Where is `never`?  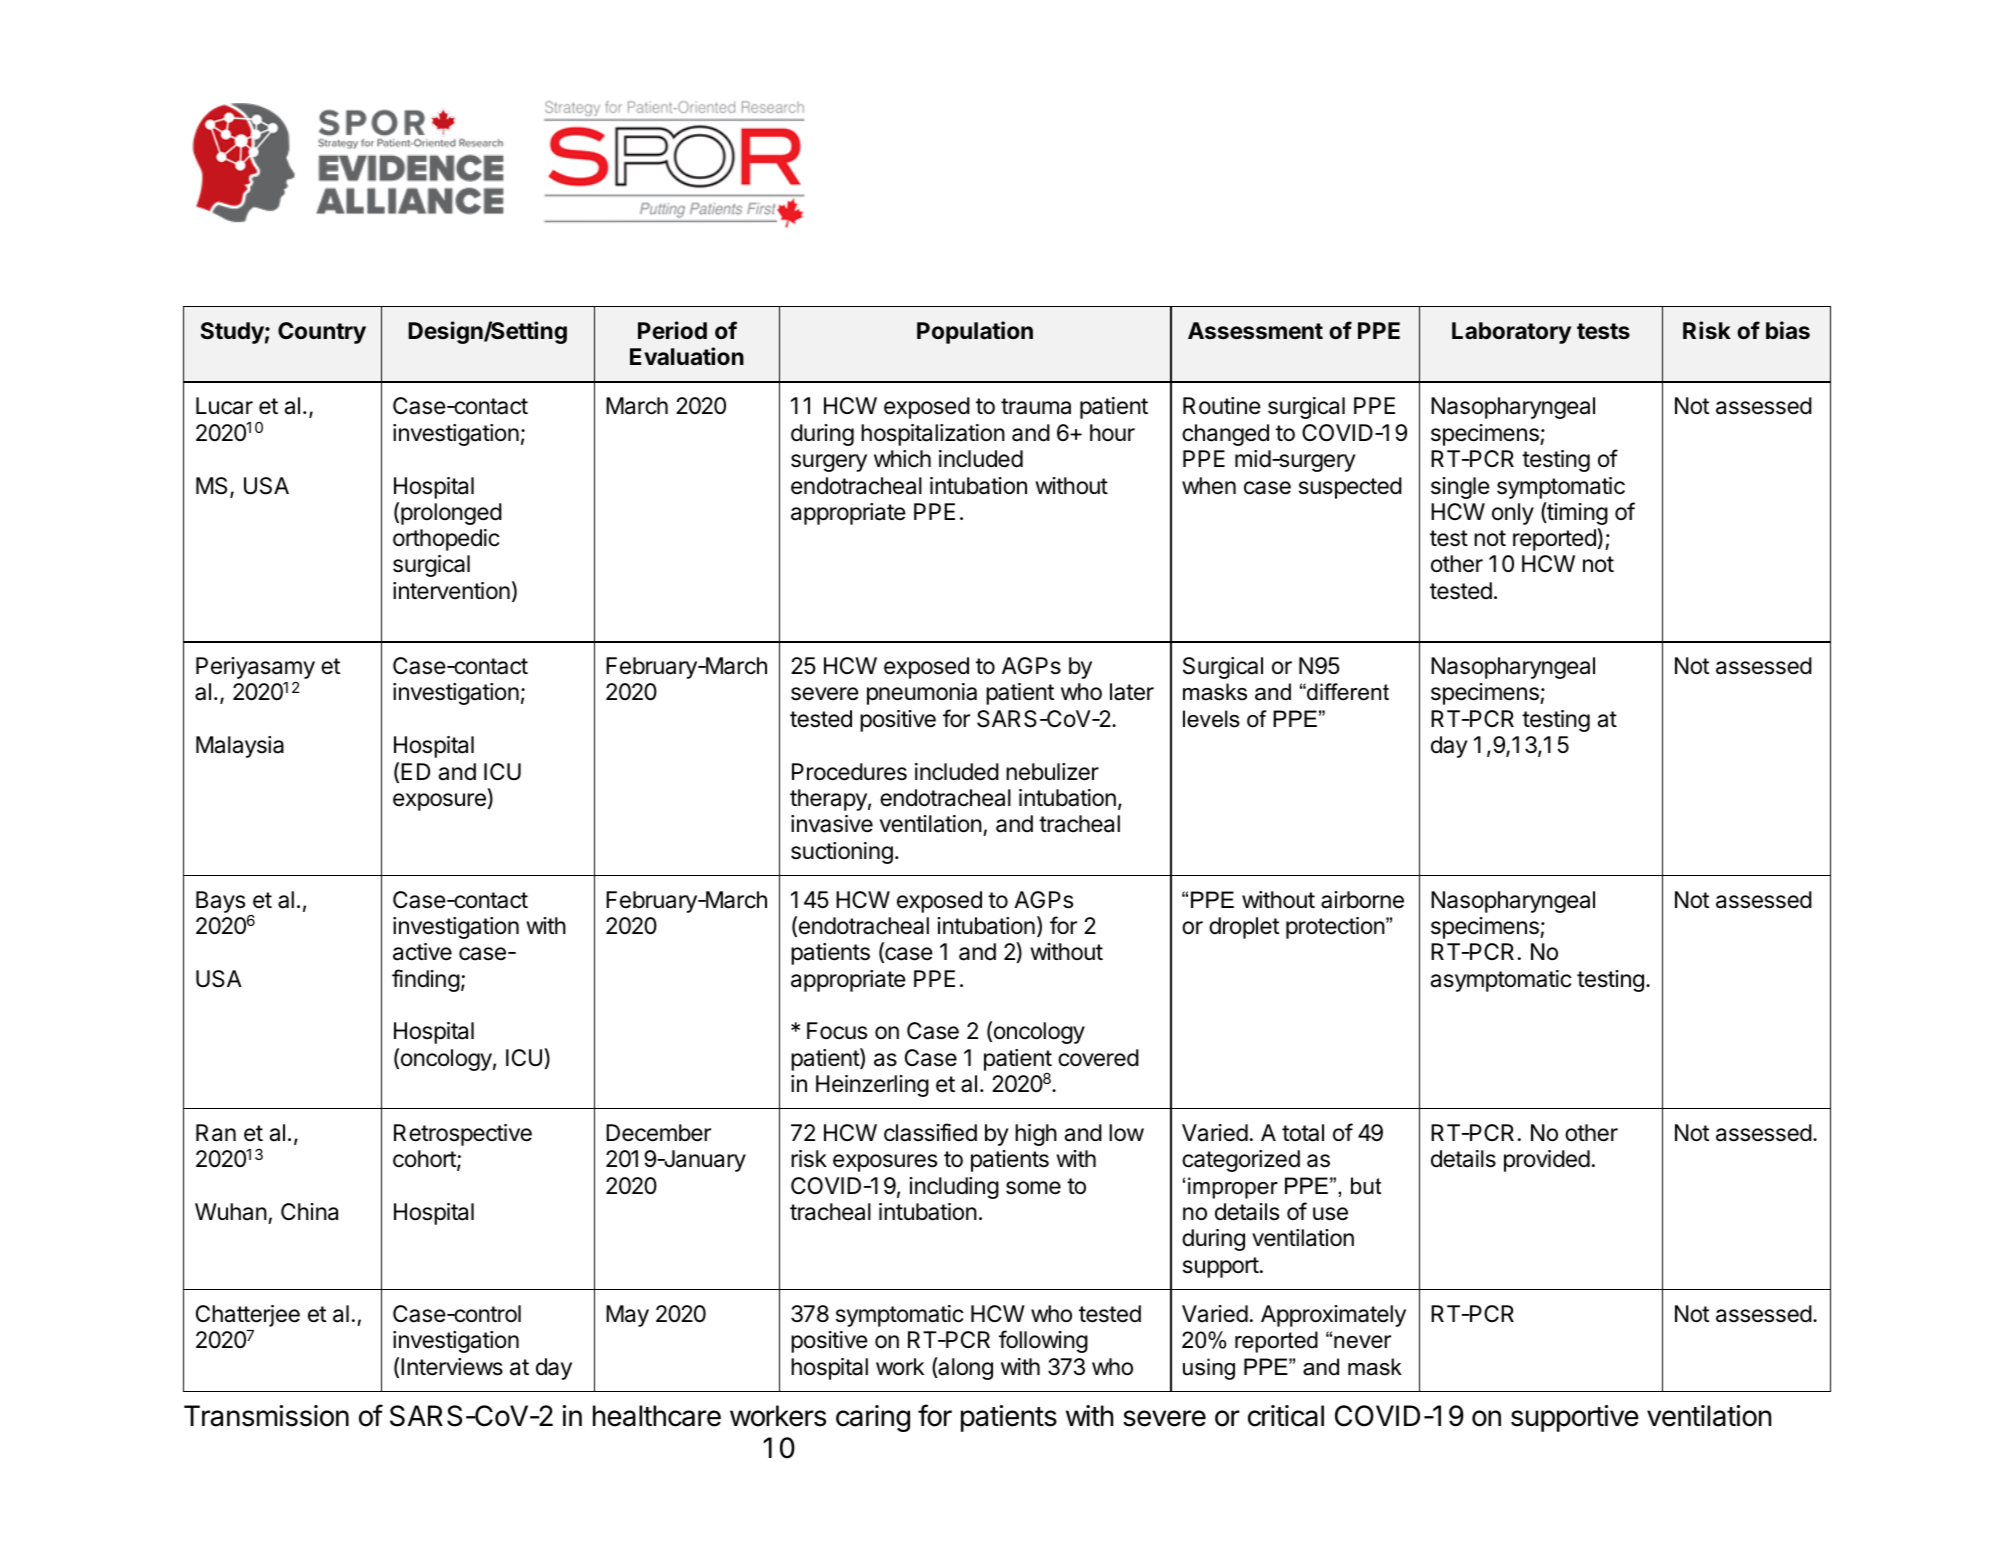 never is located at coordinates (1362, 1342).
